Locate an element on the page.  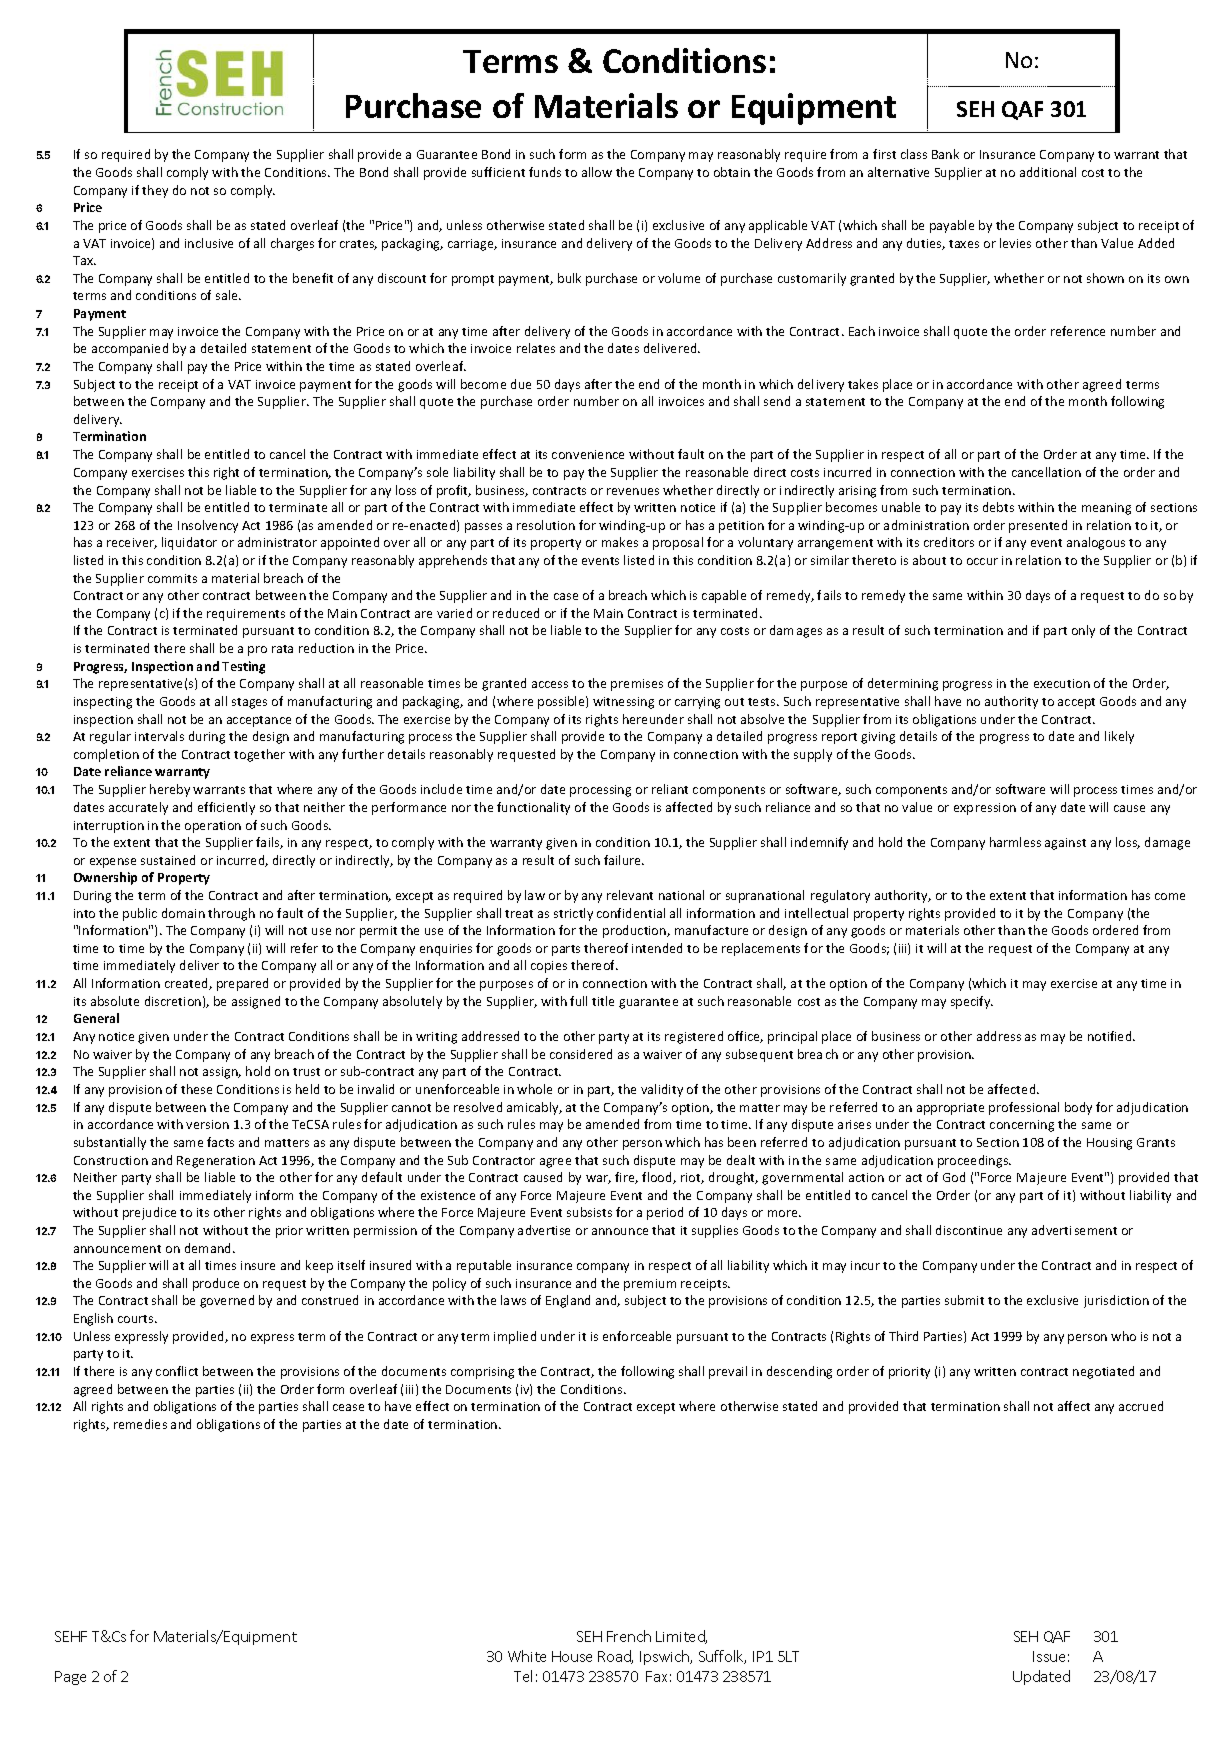
occur is located at coordinates (982, 561).
